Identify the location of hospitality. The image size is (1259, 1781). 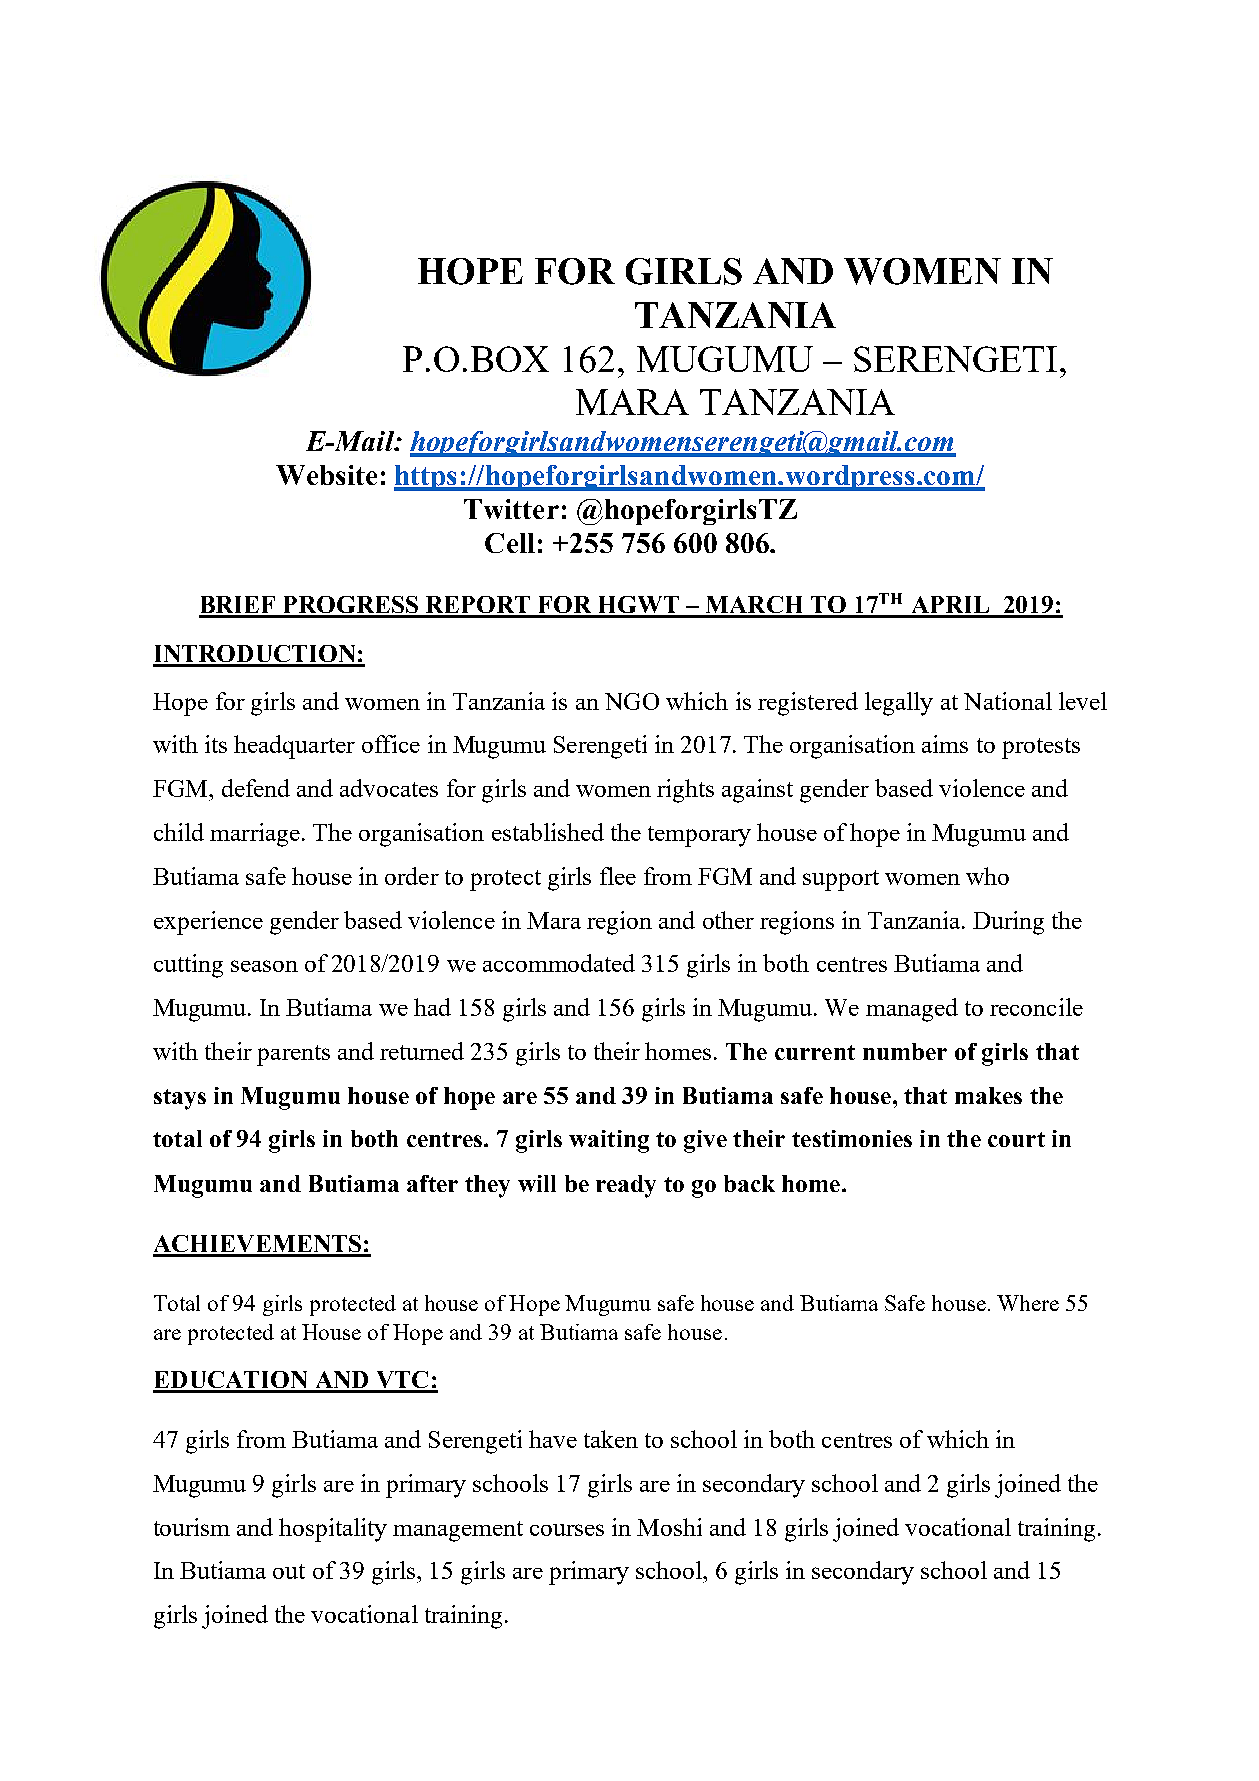
(333, 1530).
